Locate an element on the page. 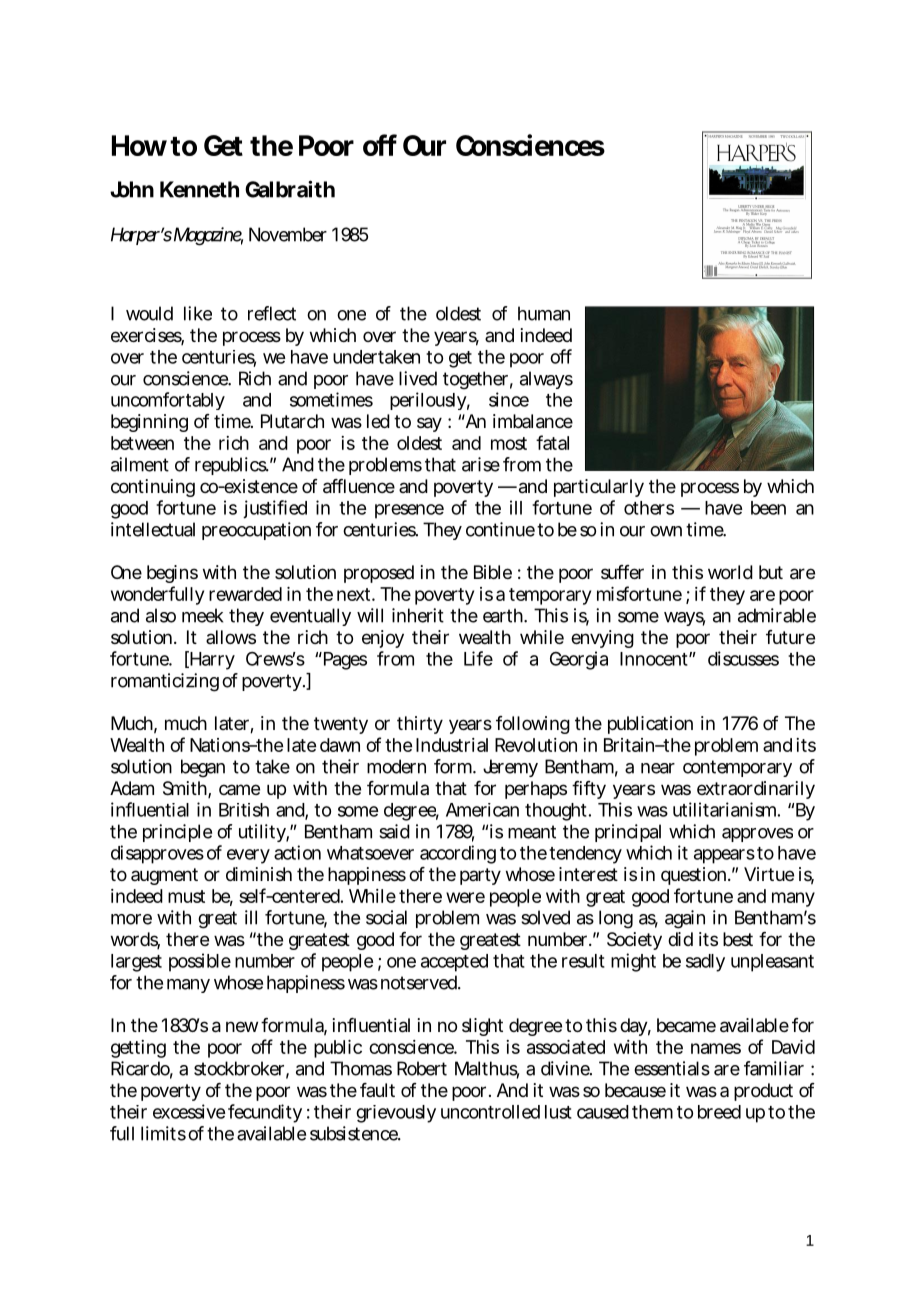 The width and height of the page is (924, 1308). excessive is located at coordinates (189, 1111).
